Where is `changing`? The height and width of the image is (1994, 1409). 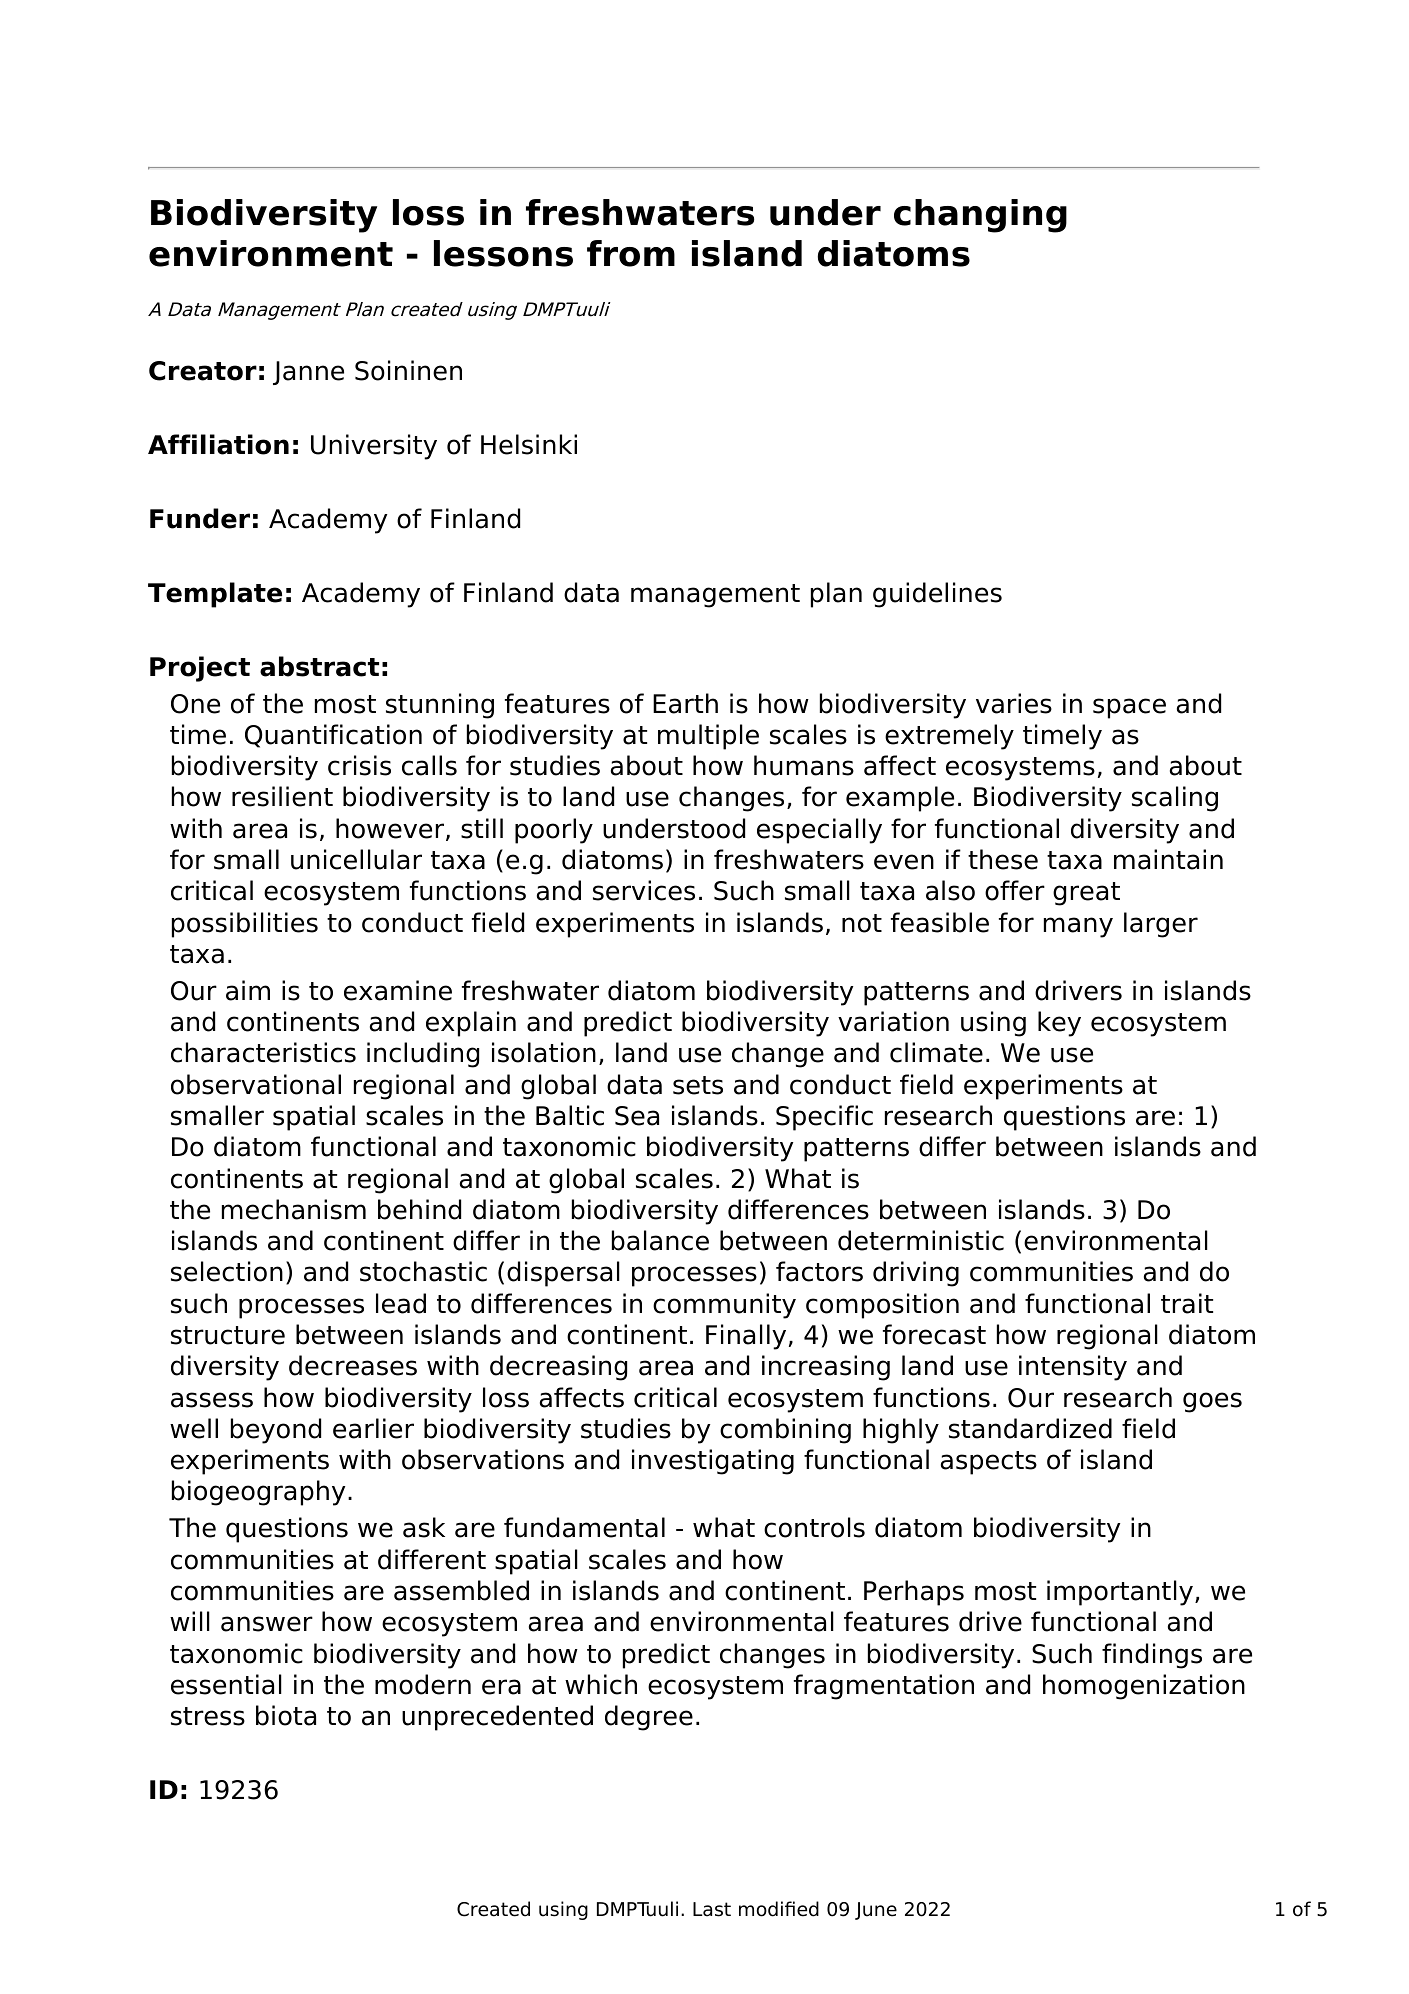
changing is located at coordinates (980, 216).
